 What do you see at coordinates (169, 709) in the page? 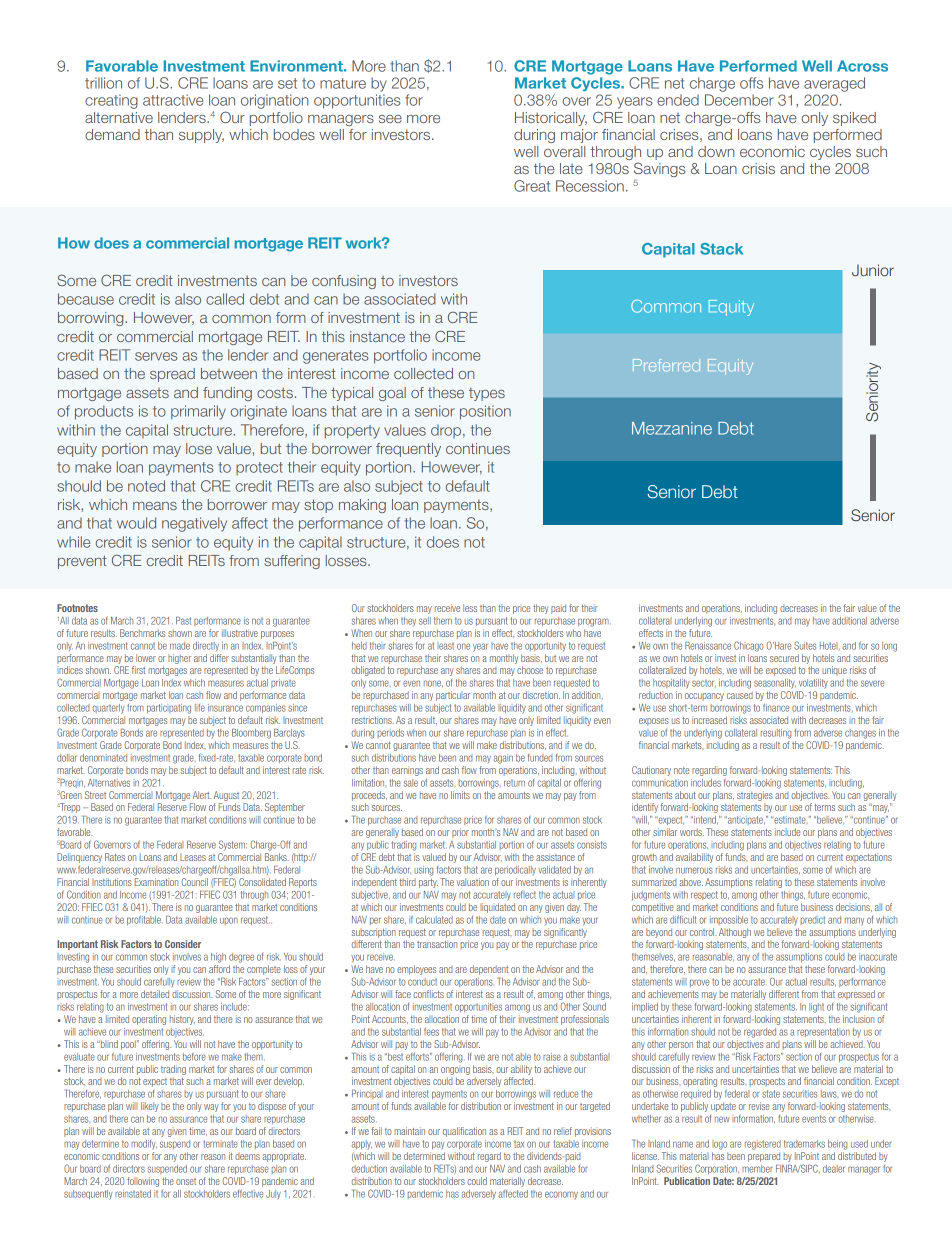
I see `participating` at bounding box center [169, 709].
